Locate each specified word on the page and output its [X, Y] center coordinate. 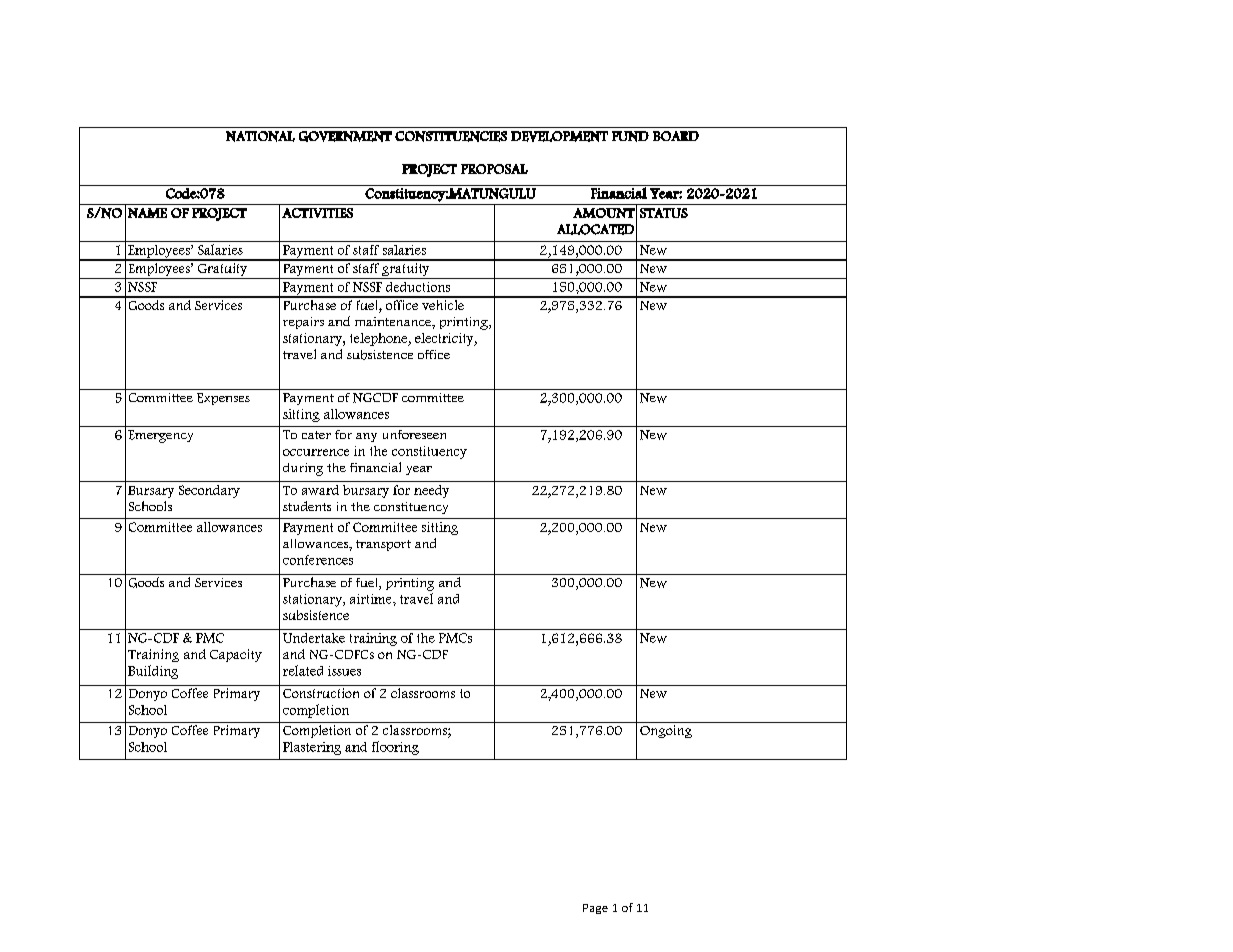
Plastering [312, 748]
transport [383, 545]
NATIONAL [260, 136]
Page [595, 909]
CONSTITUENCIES [451, 136]
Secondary [209, 491]
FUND [630, 136]
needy [431, 491]
